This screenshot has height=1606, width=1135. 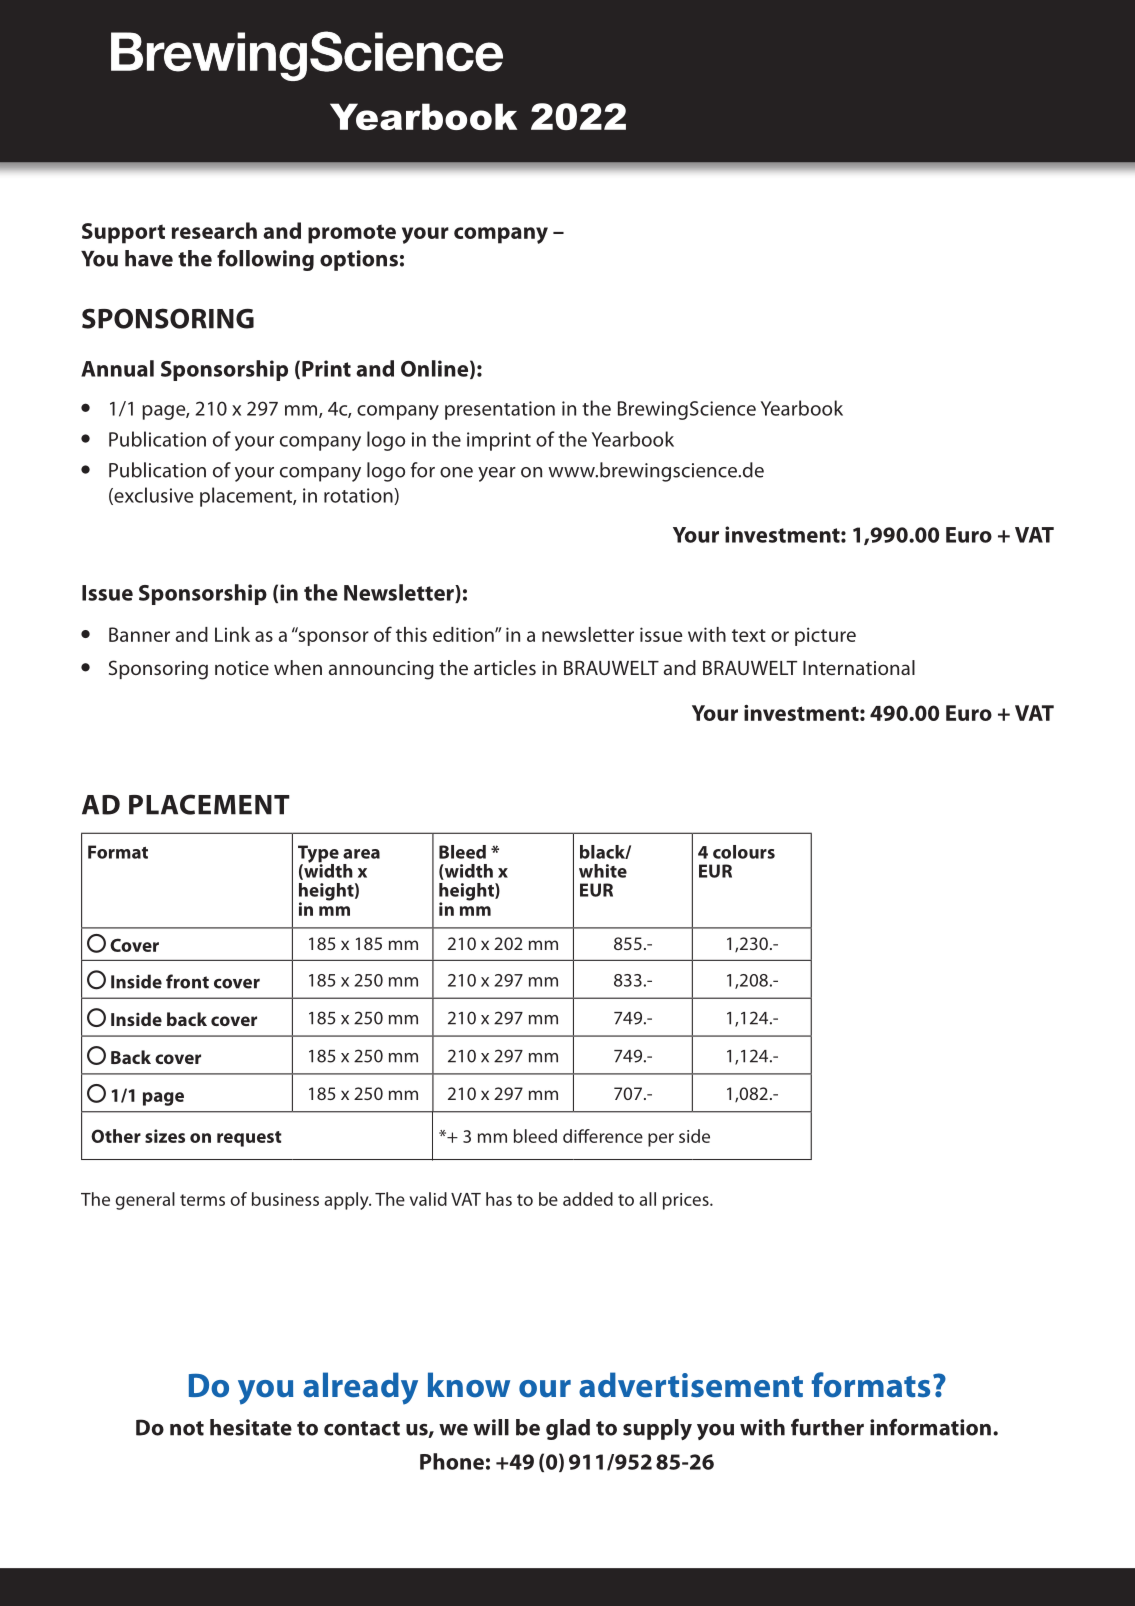 I want to click on text, so click(x=749, y=635).
